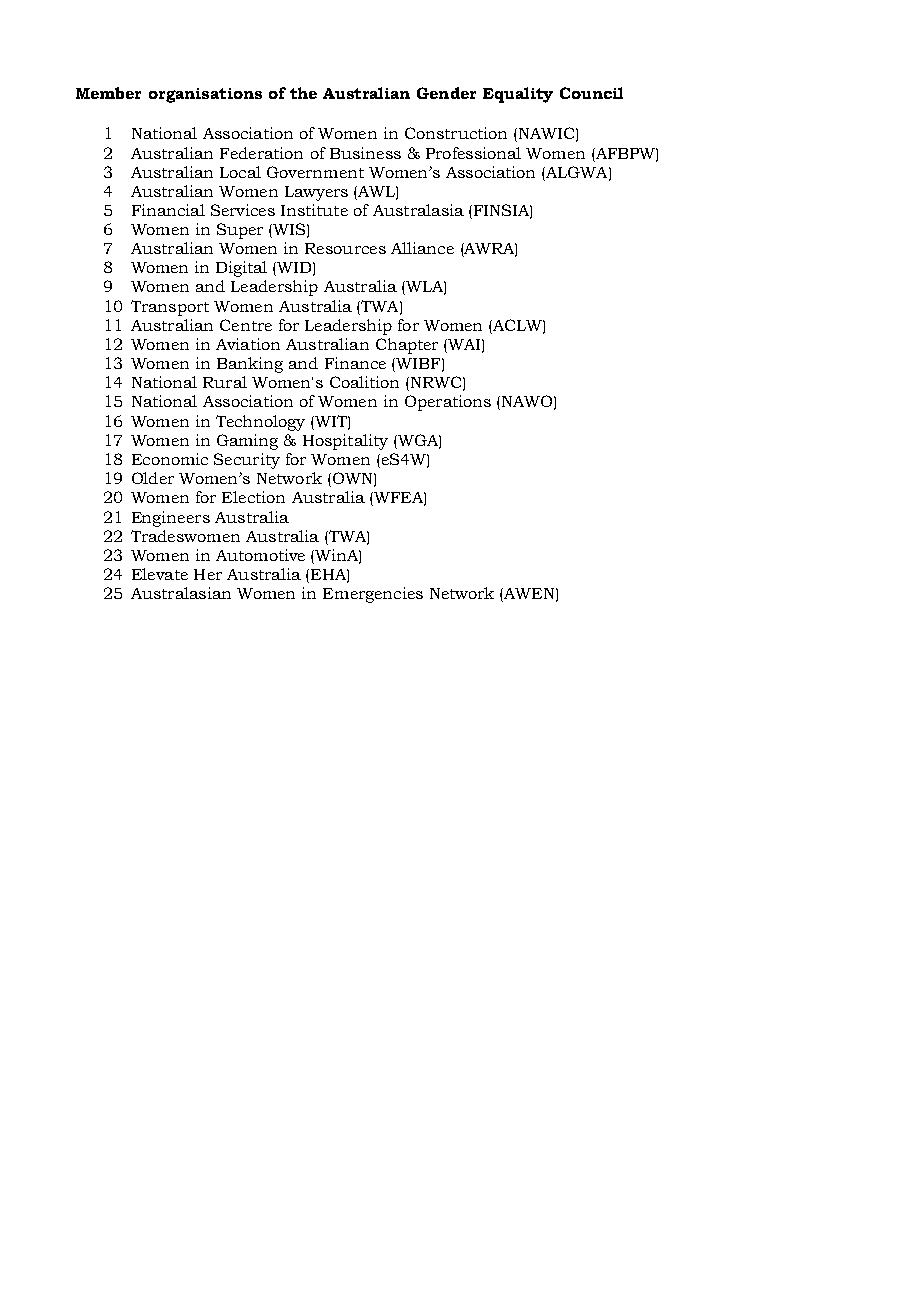 The height and width of the page is (1308, 924). I want to click on Professional, so click(473, 153).
